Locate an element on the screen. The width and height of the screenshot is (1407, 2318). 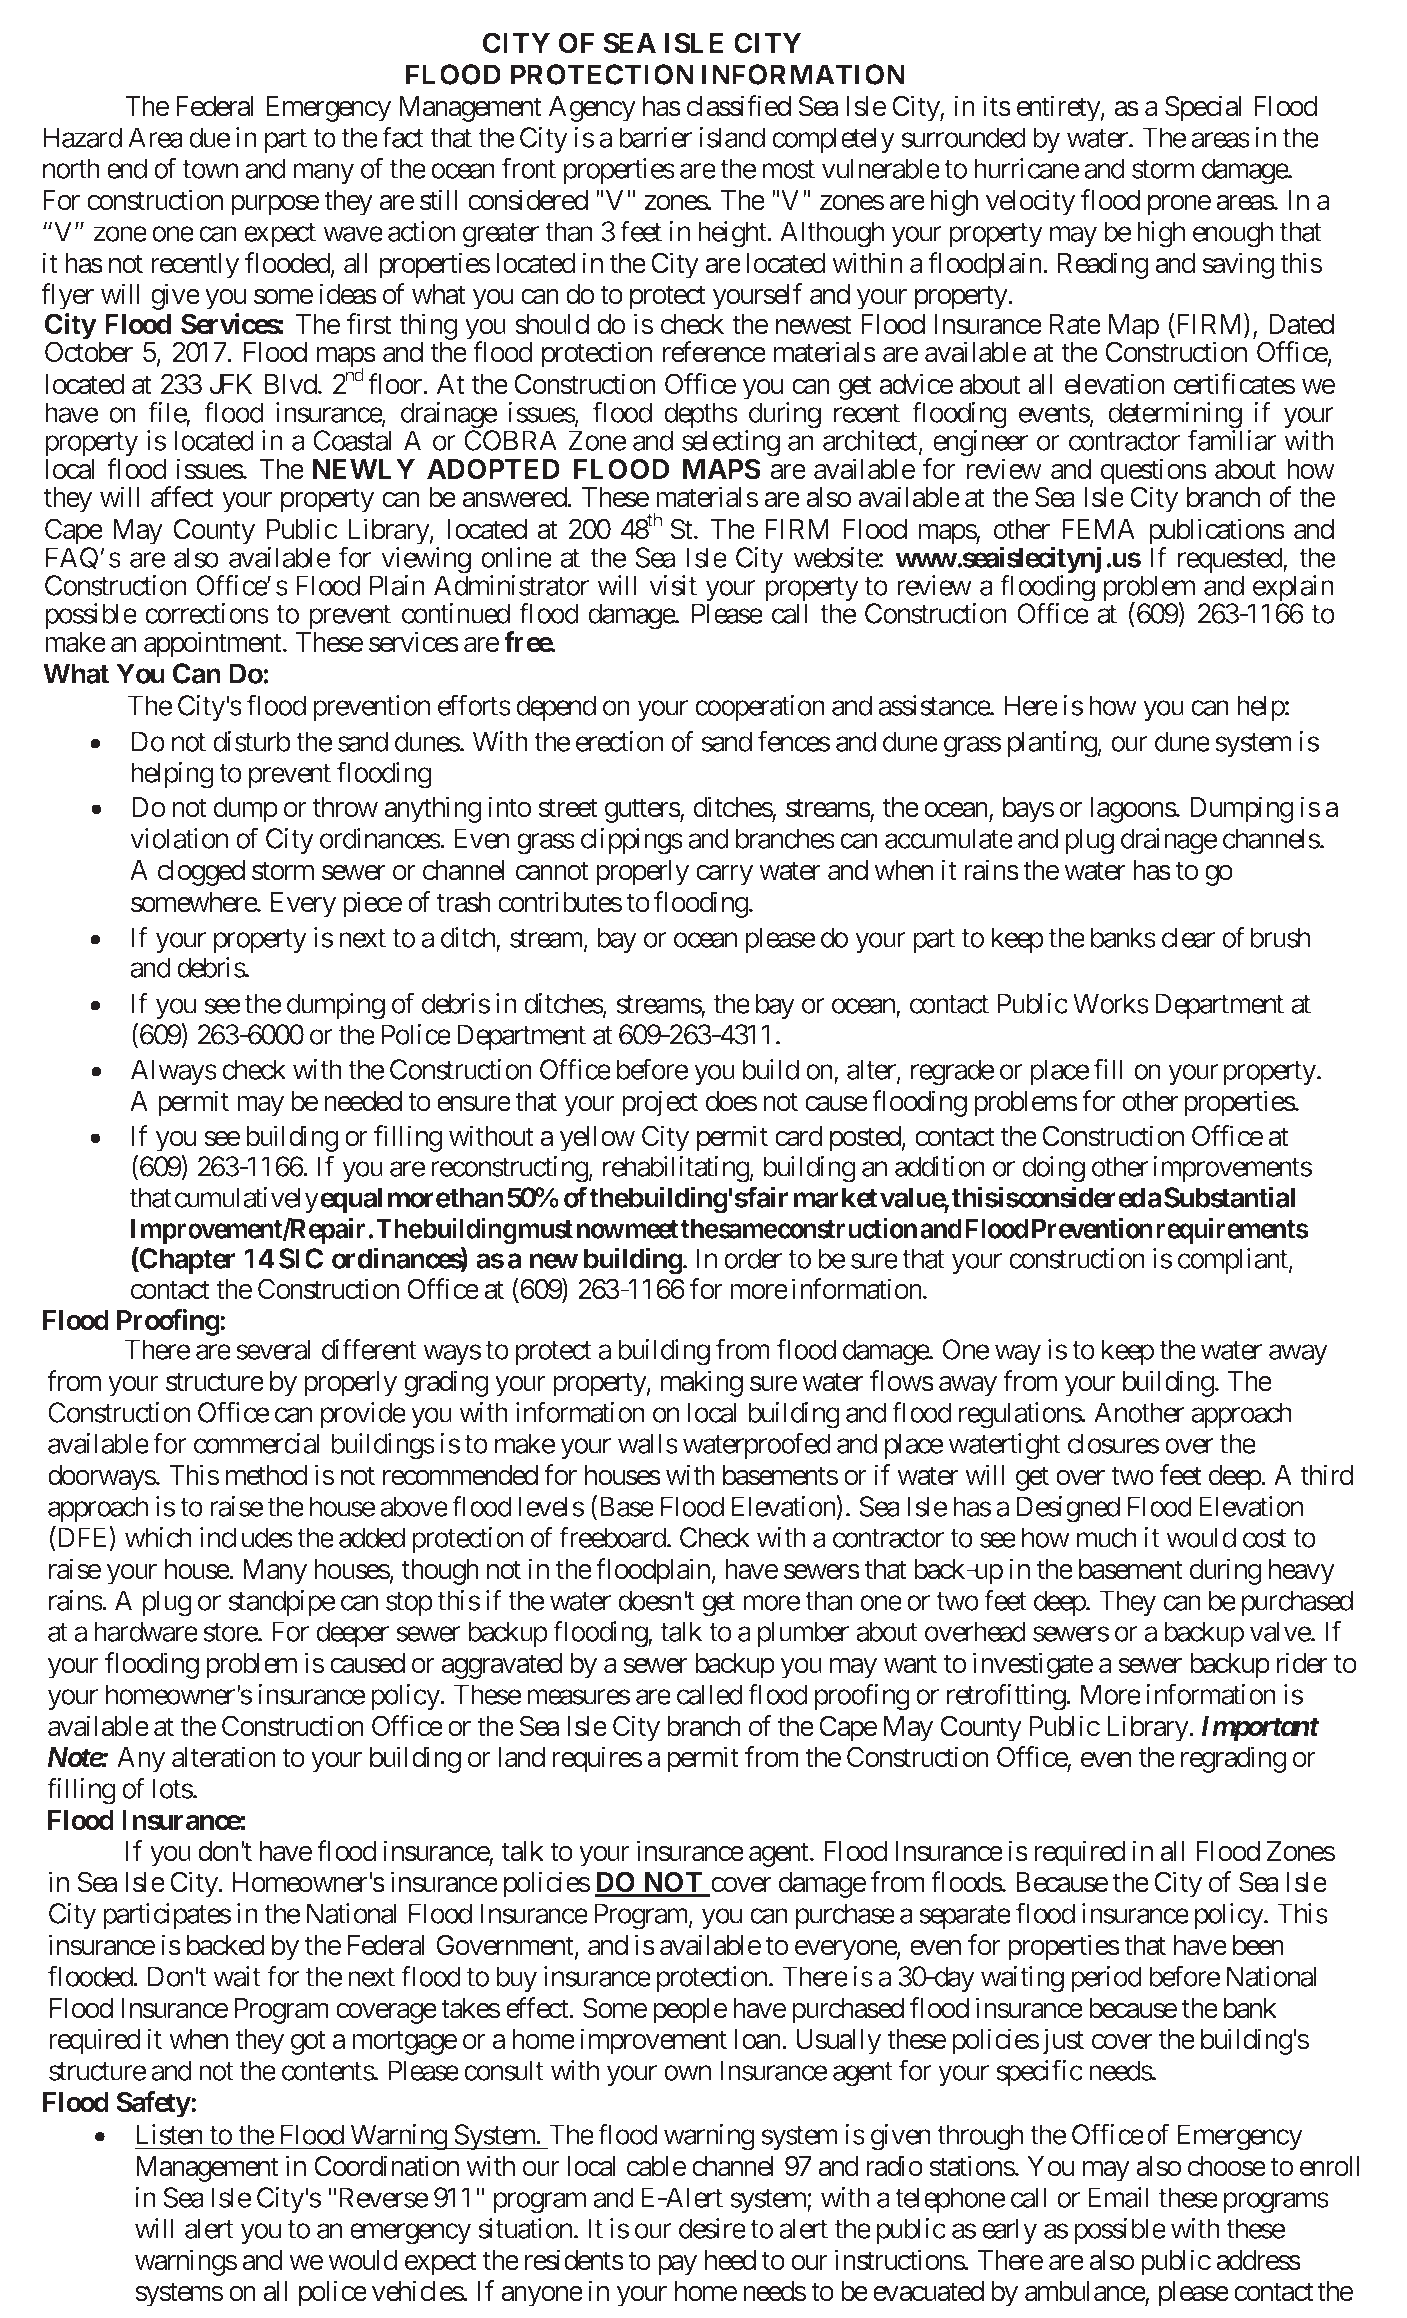
order is located at coordinates (753, 1258).
